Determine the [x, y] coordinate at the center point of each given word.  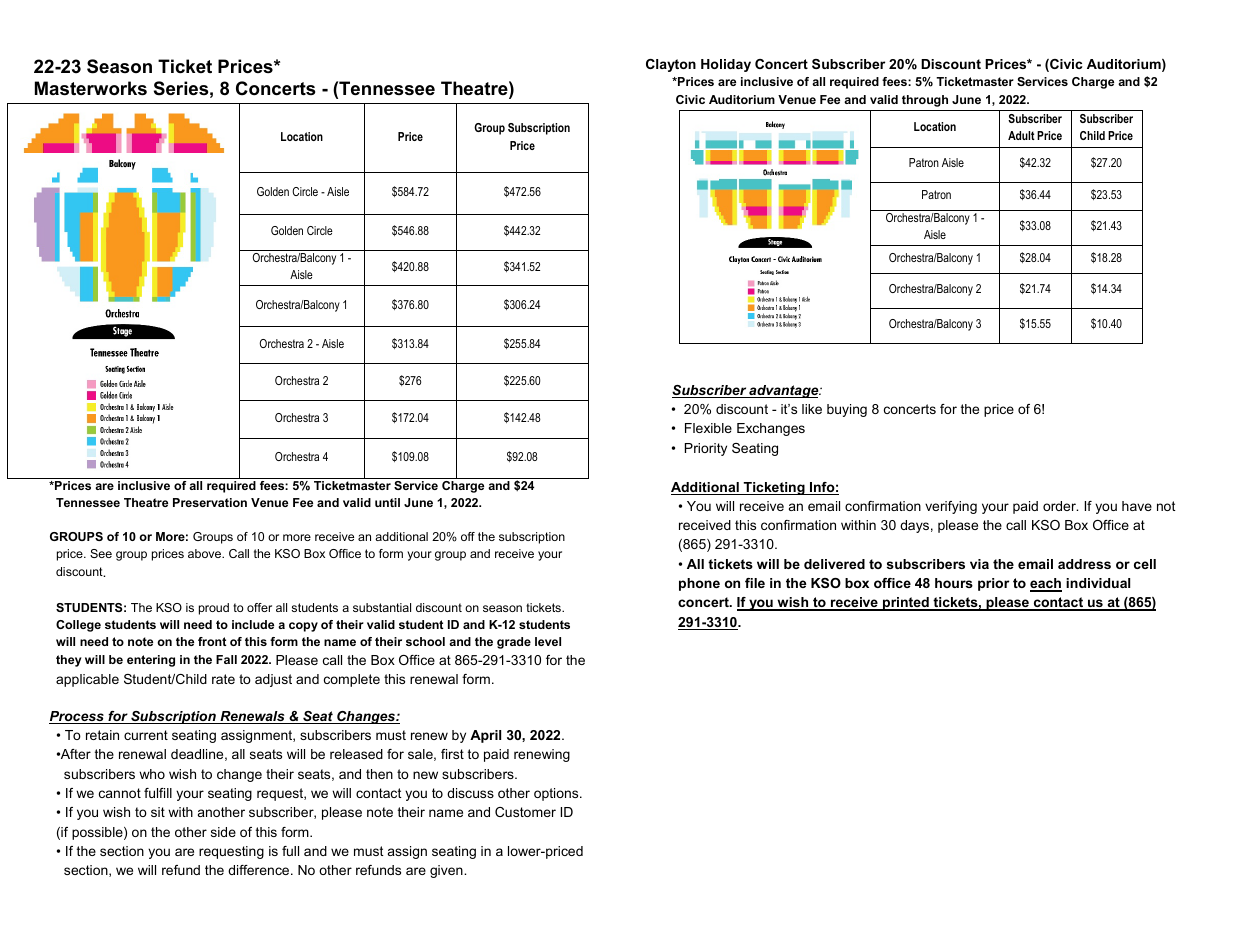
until [387, 502]
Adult [1021, 135]
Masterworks [91, 88]
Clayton [671, 65]
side [223, 832]
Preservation [210, 502]
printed [906, 604]
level [548, 641]
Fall [226, 659]
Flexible [708, 428]
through [925, 101]
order [1060, 506]
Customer [525, 812]
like [812, 409]
